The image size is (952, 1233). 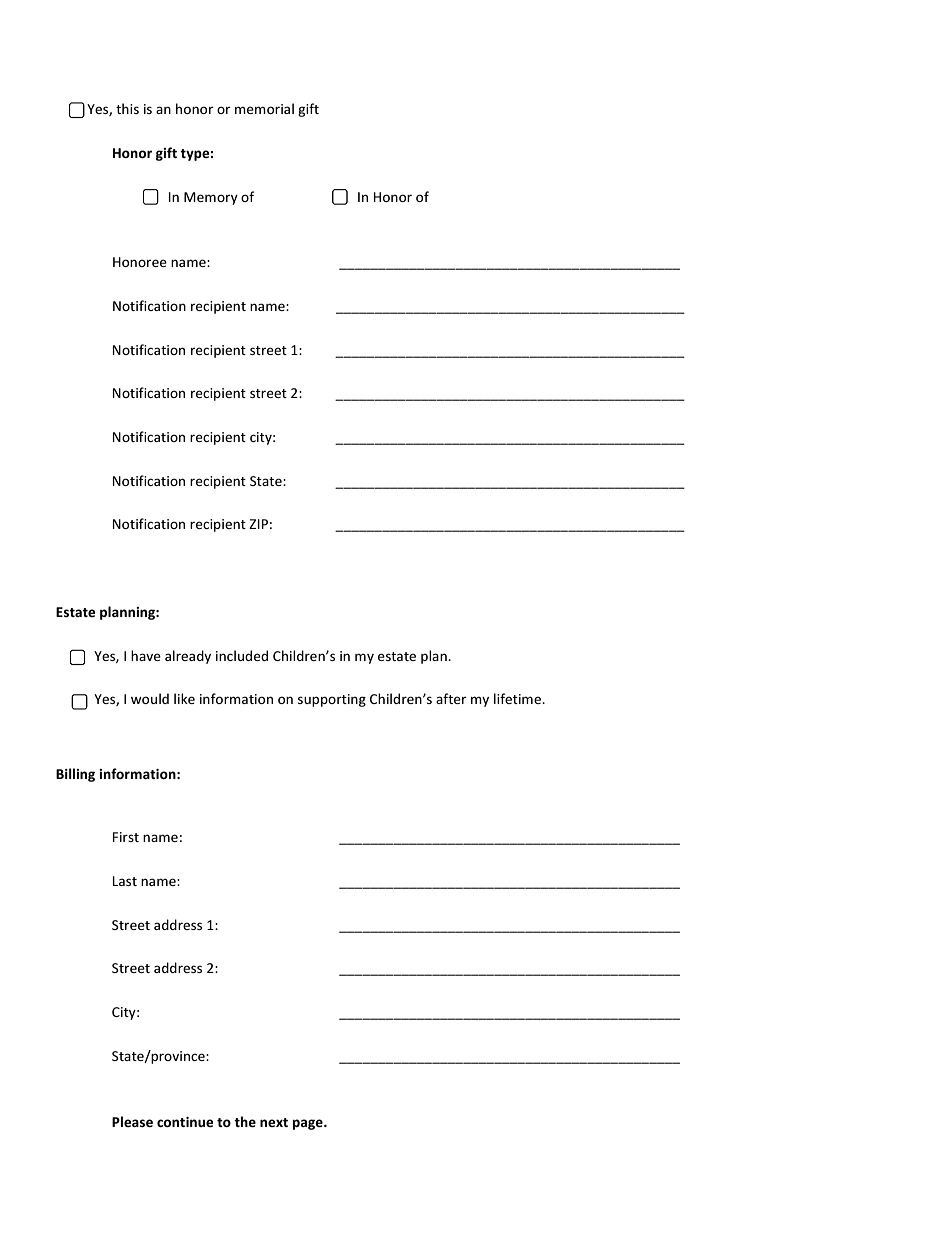 I want to click on this, so click(x=127, y=108).
